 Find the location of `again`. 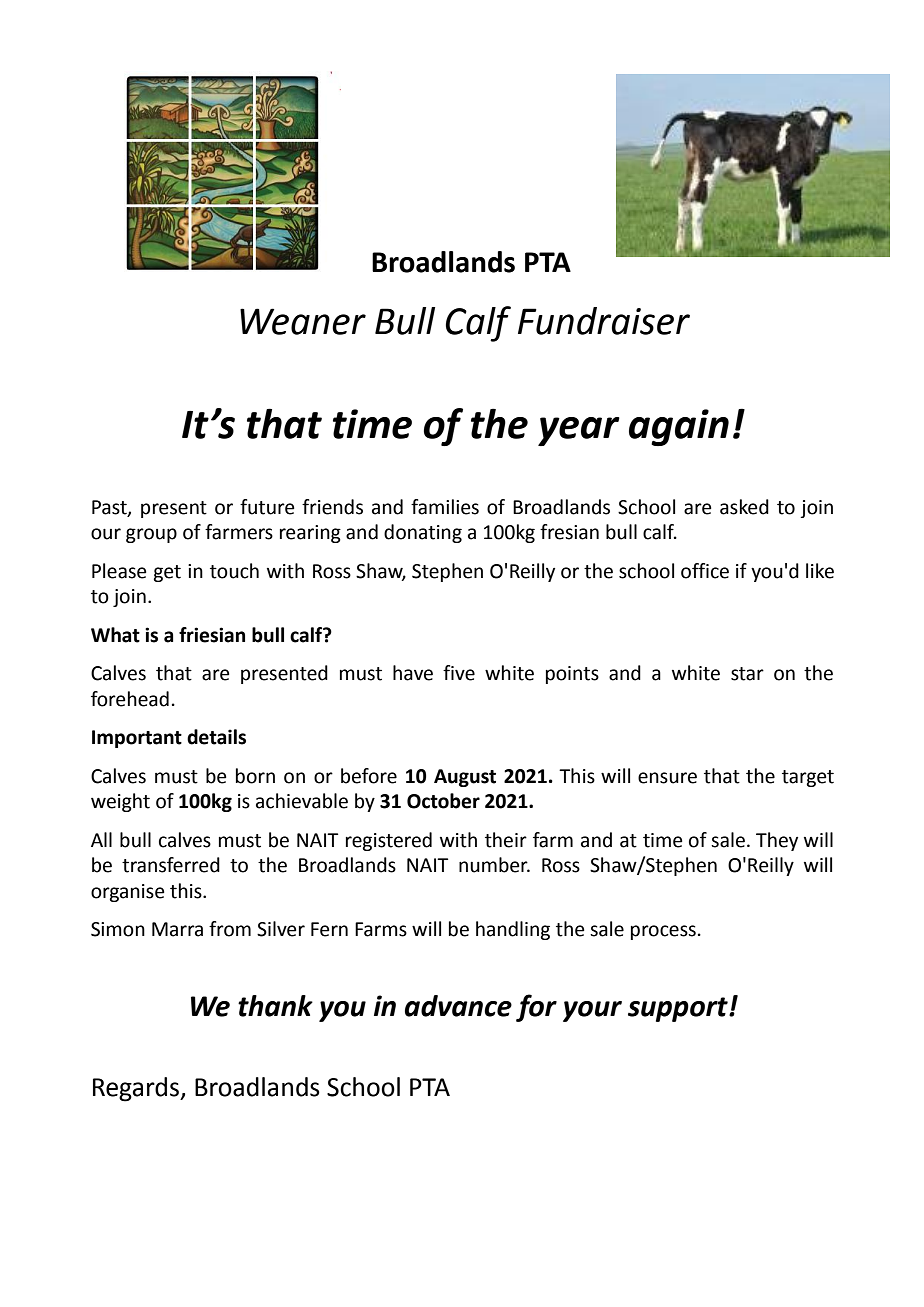

again is located at coordinates (679, 427).
